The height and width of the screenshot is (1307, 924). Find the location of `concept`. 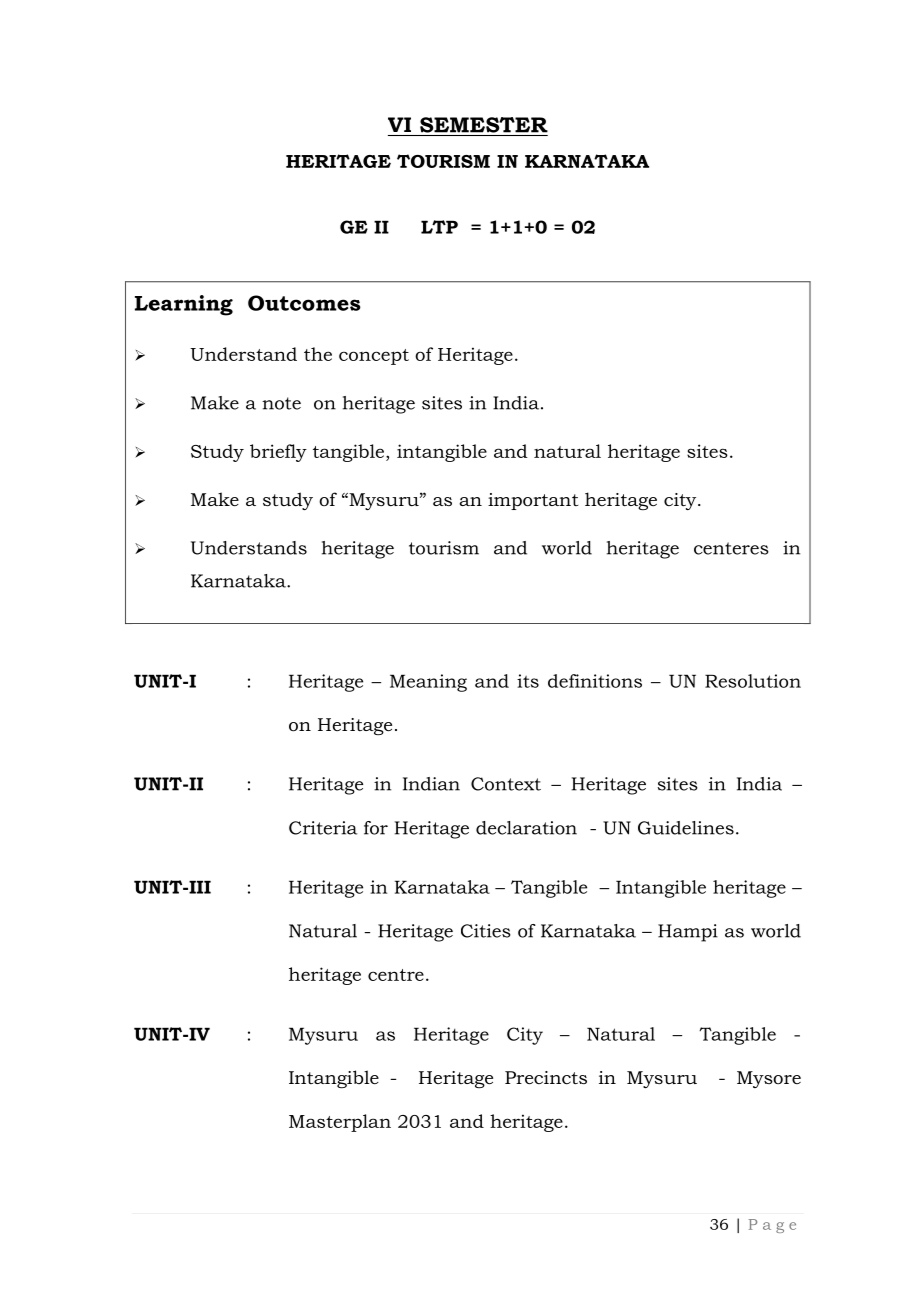

concept is located at coordinates (374, 357).
